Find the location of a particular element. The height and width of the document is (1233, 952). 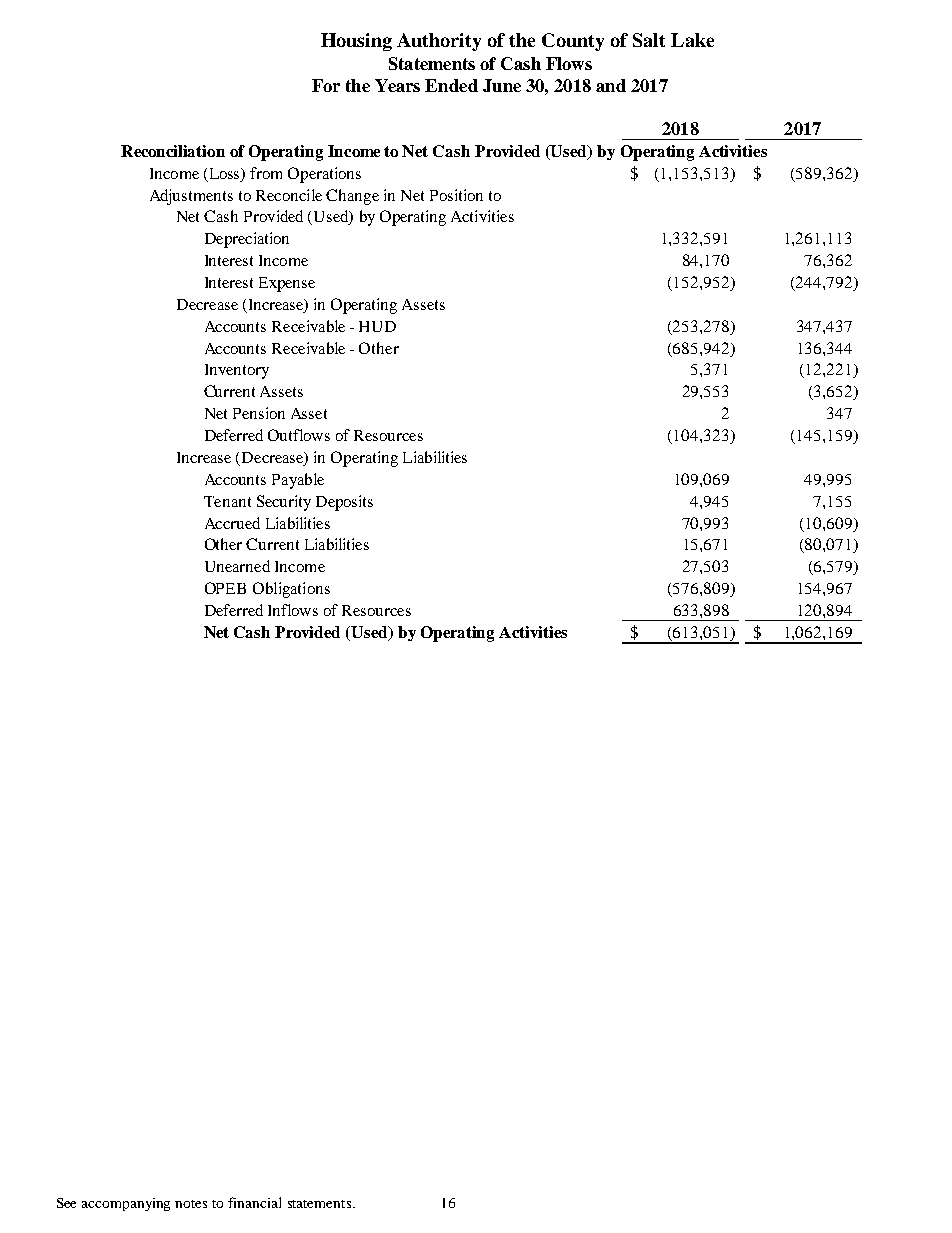

notes is located at coordinates (191, 1204).
